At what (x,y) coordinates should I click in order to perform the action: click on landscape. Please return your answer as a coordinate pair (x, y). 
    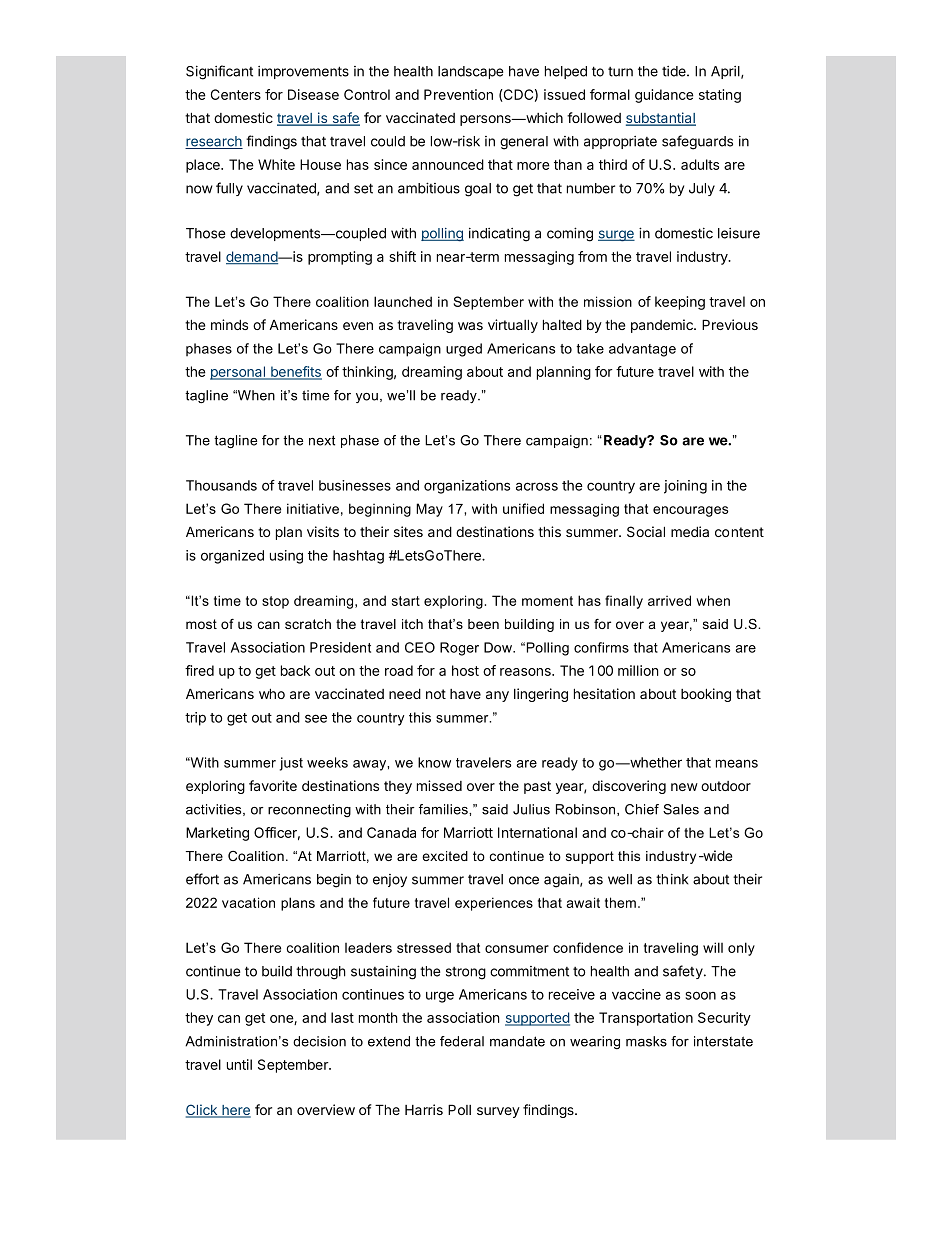
    Looking at the image, I should click on (470, 72).
